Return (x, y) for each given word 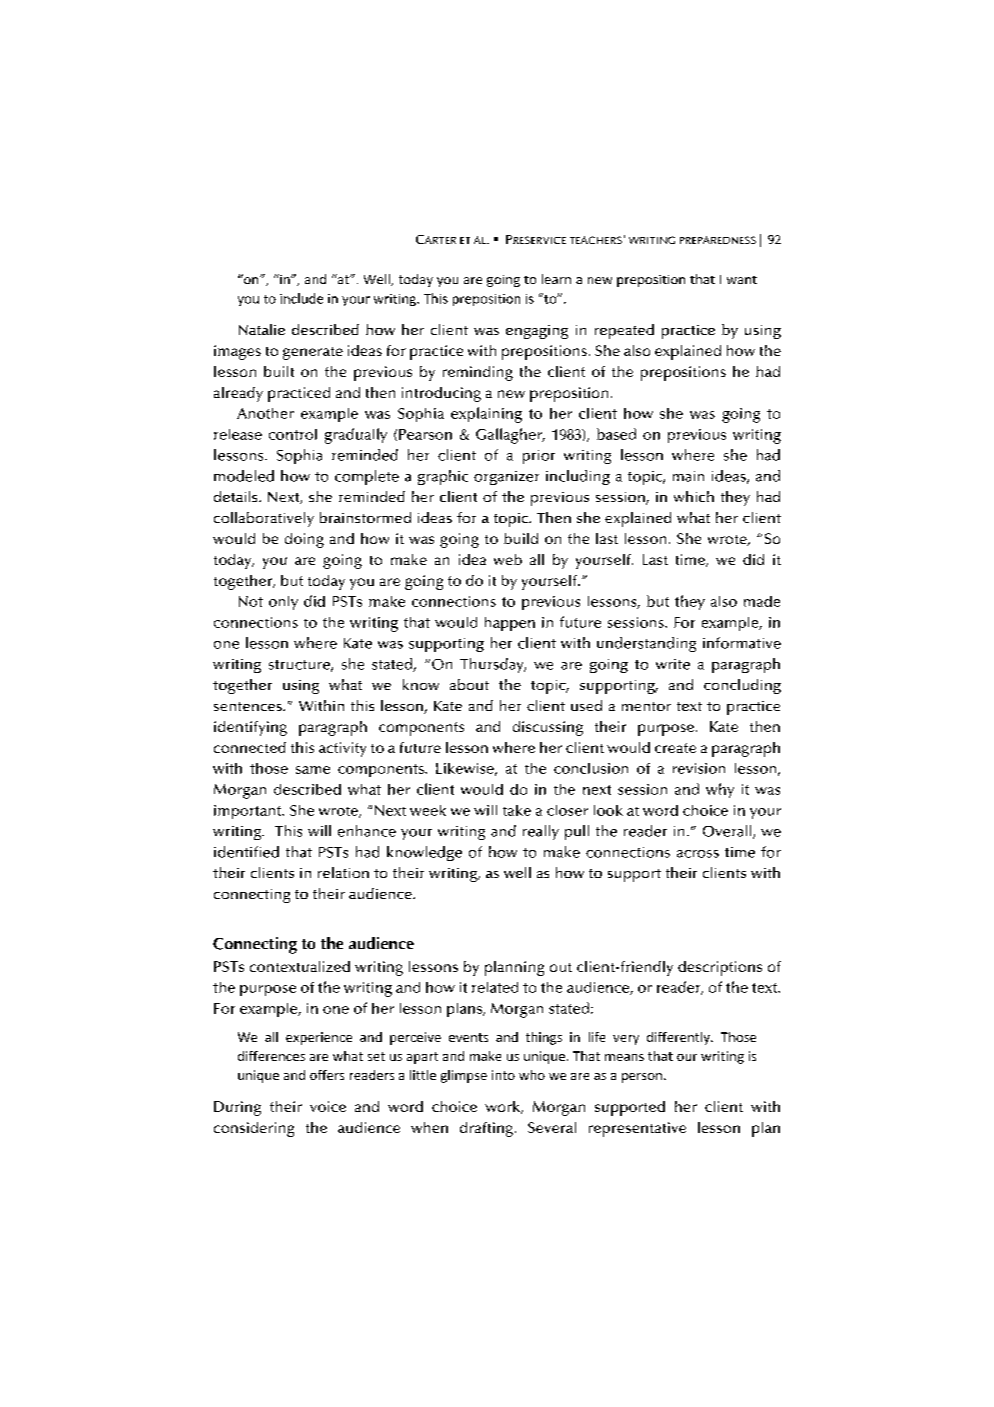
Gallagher (510, 436)
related (495, 987)
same (313, 770)
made (762, 601)
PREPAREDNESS (718, 240)
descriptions (720, 968)
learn (556, 279)
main (688, 476)
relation (343, 872)
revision (699, 768)
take (517, 810)
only (283, 603)
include (301, 298)
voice (328, 1106)
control (293, 434)
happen (510, 624)
